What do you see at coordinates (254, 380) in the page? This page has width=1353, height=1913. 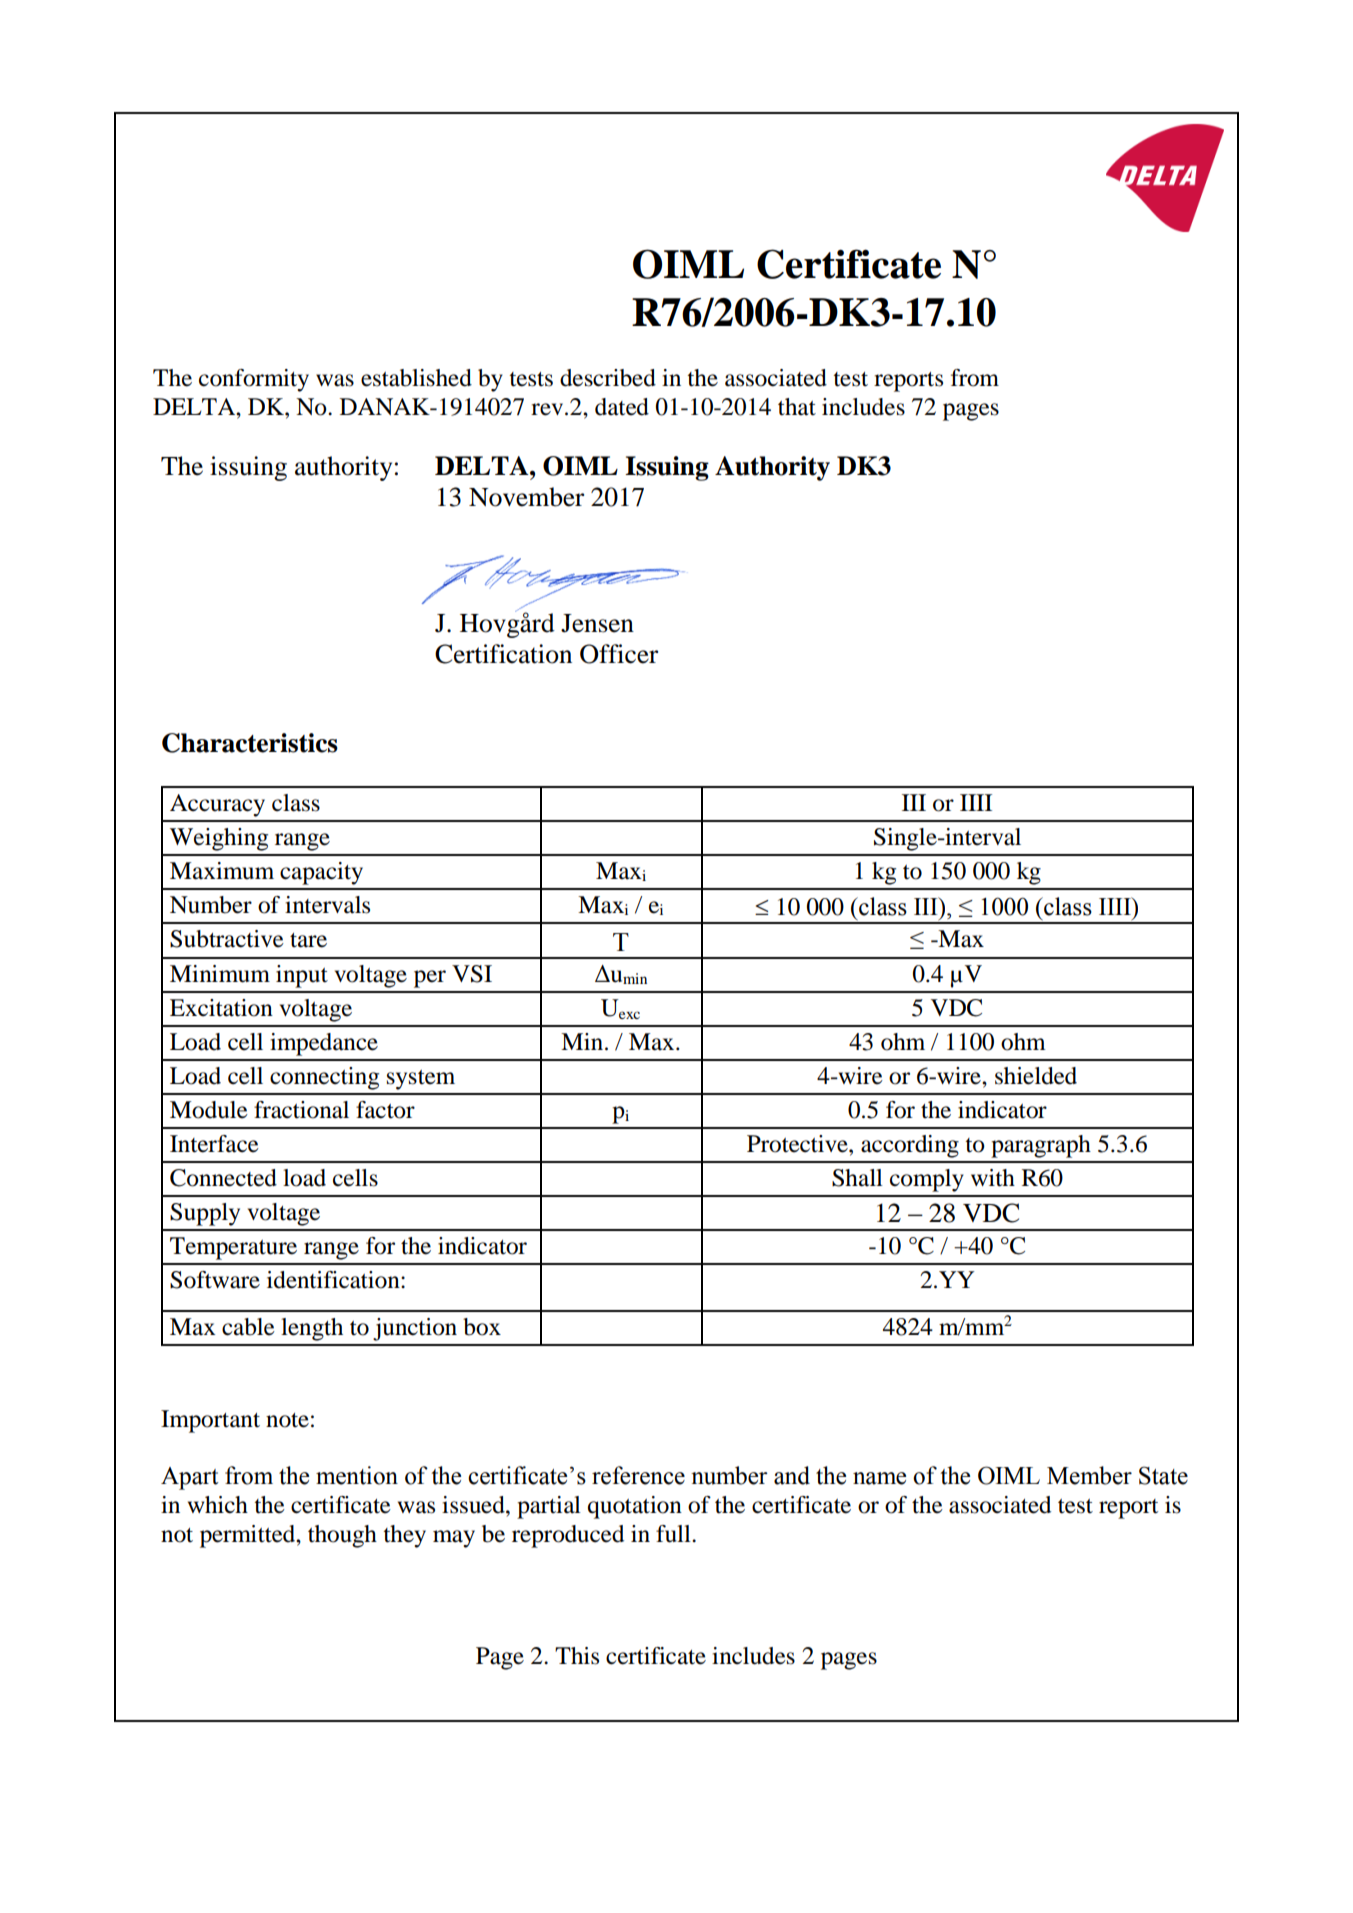 I see `conformity` at bounding box center [254, 380].
